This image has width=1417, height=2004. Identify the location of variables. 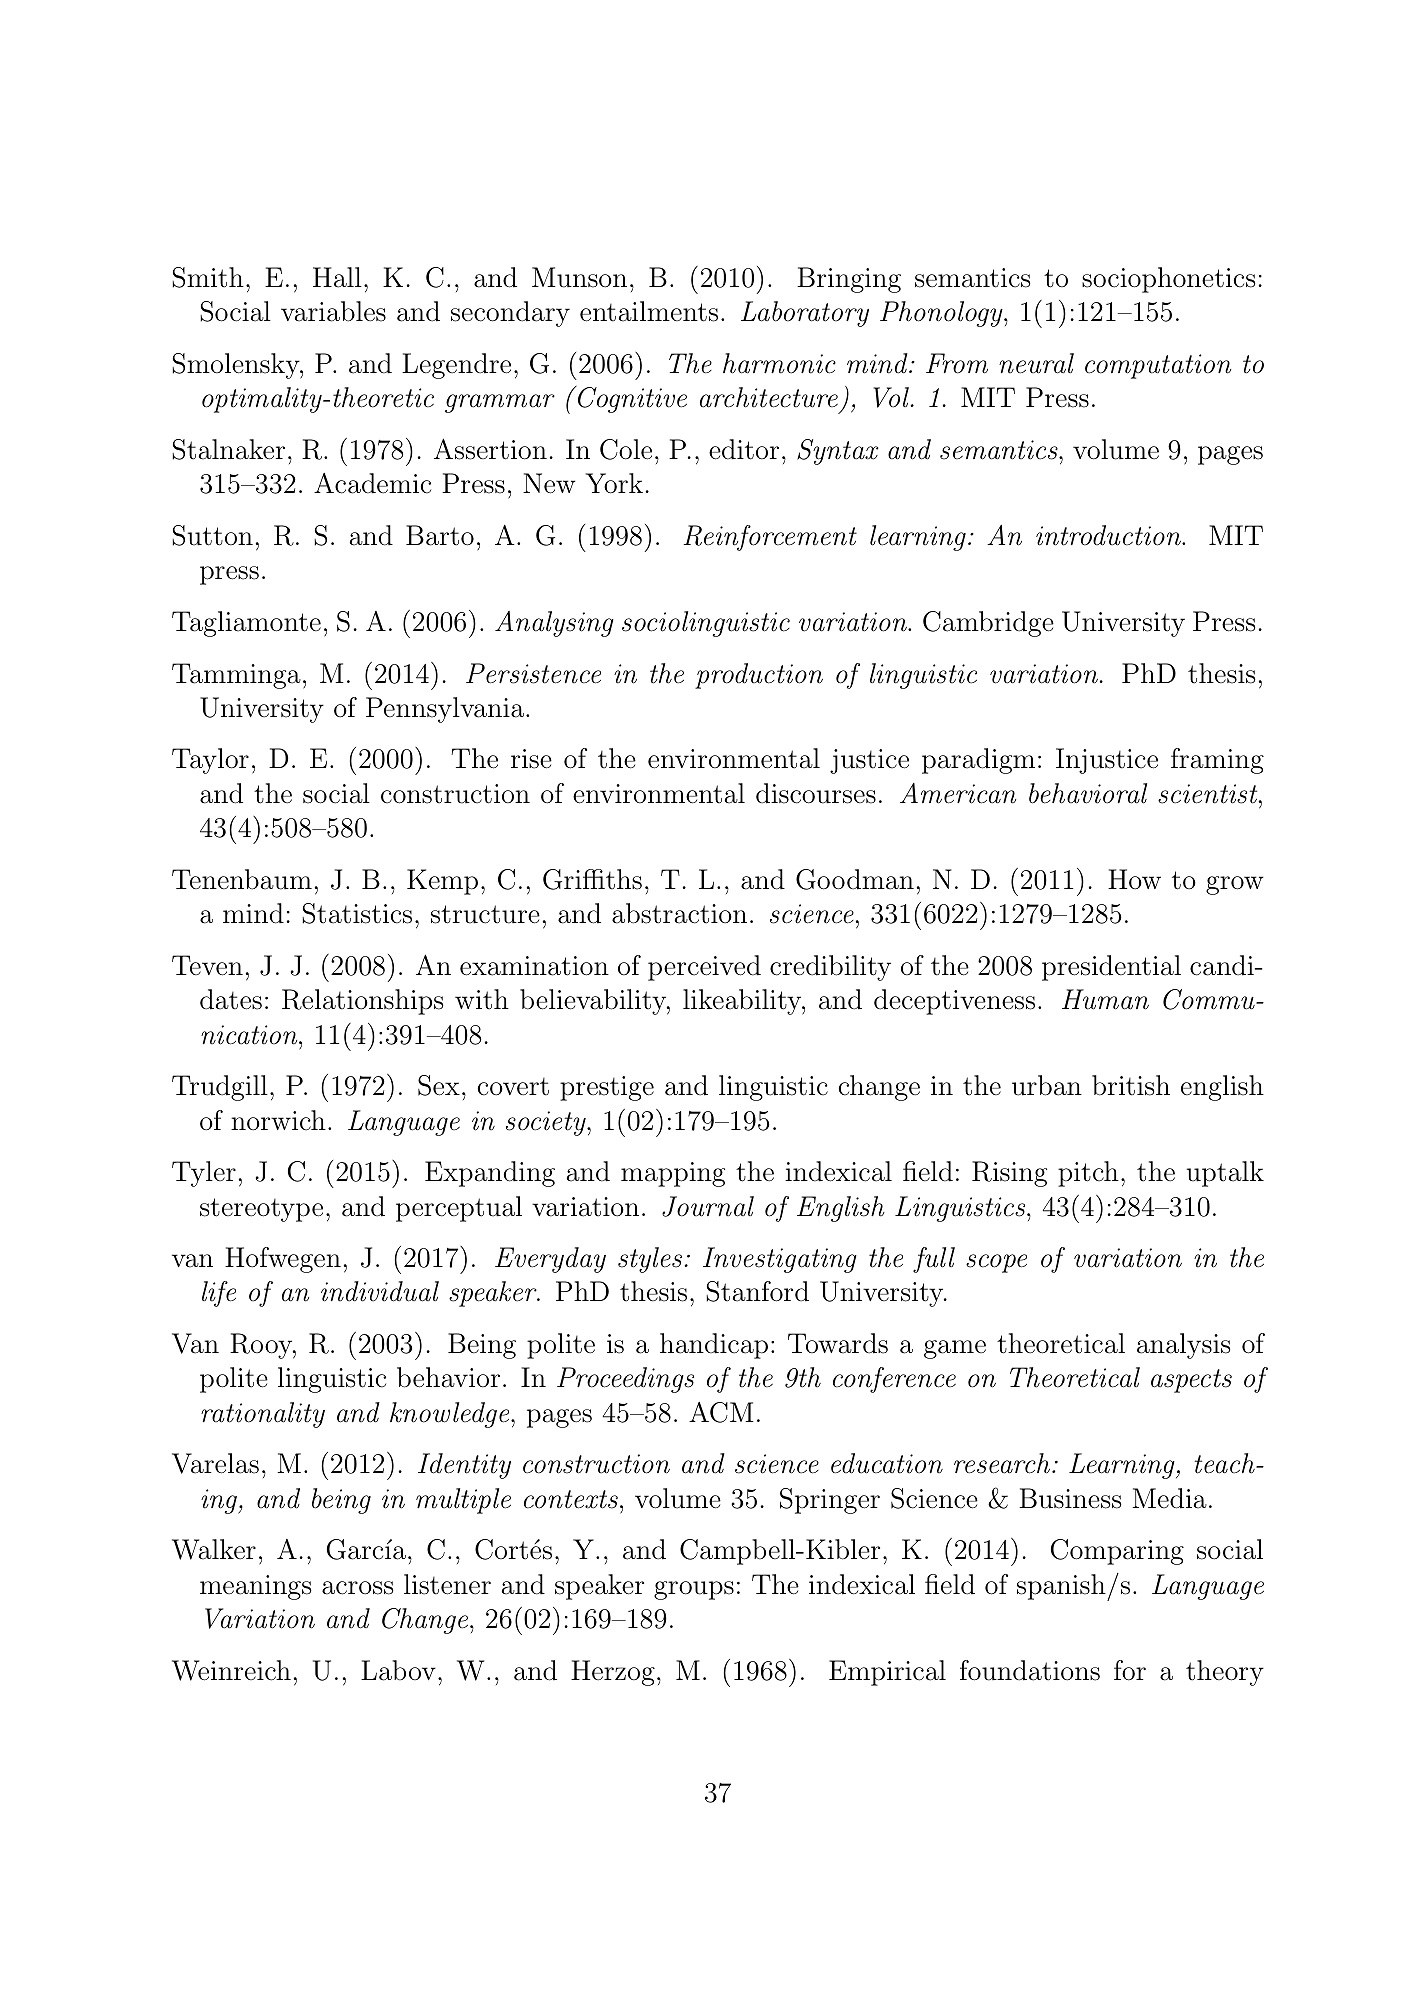
(333, 311).
